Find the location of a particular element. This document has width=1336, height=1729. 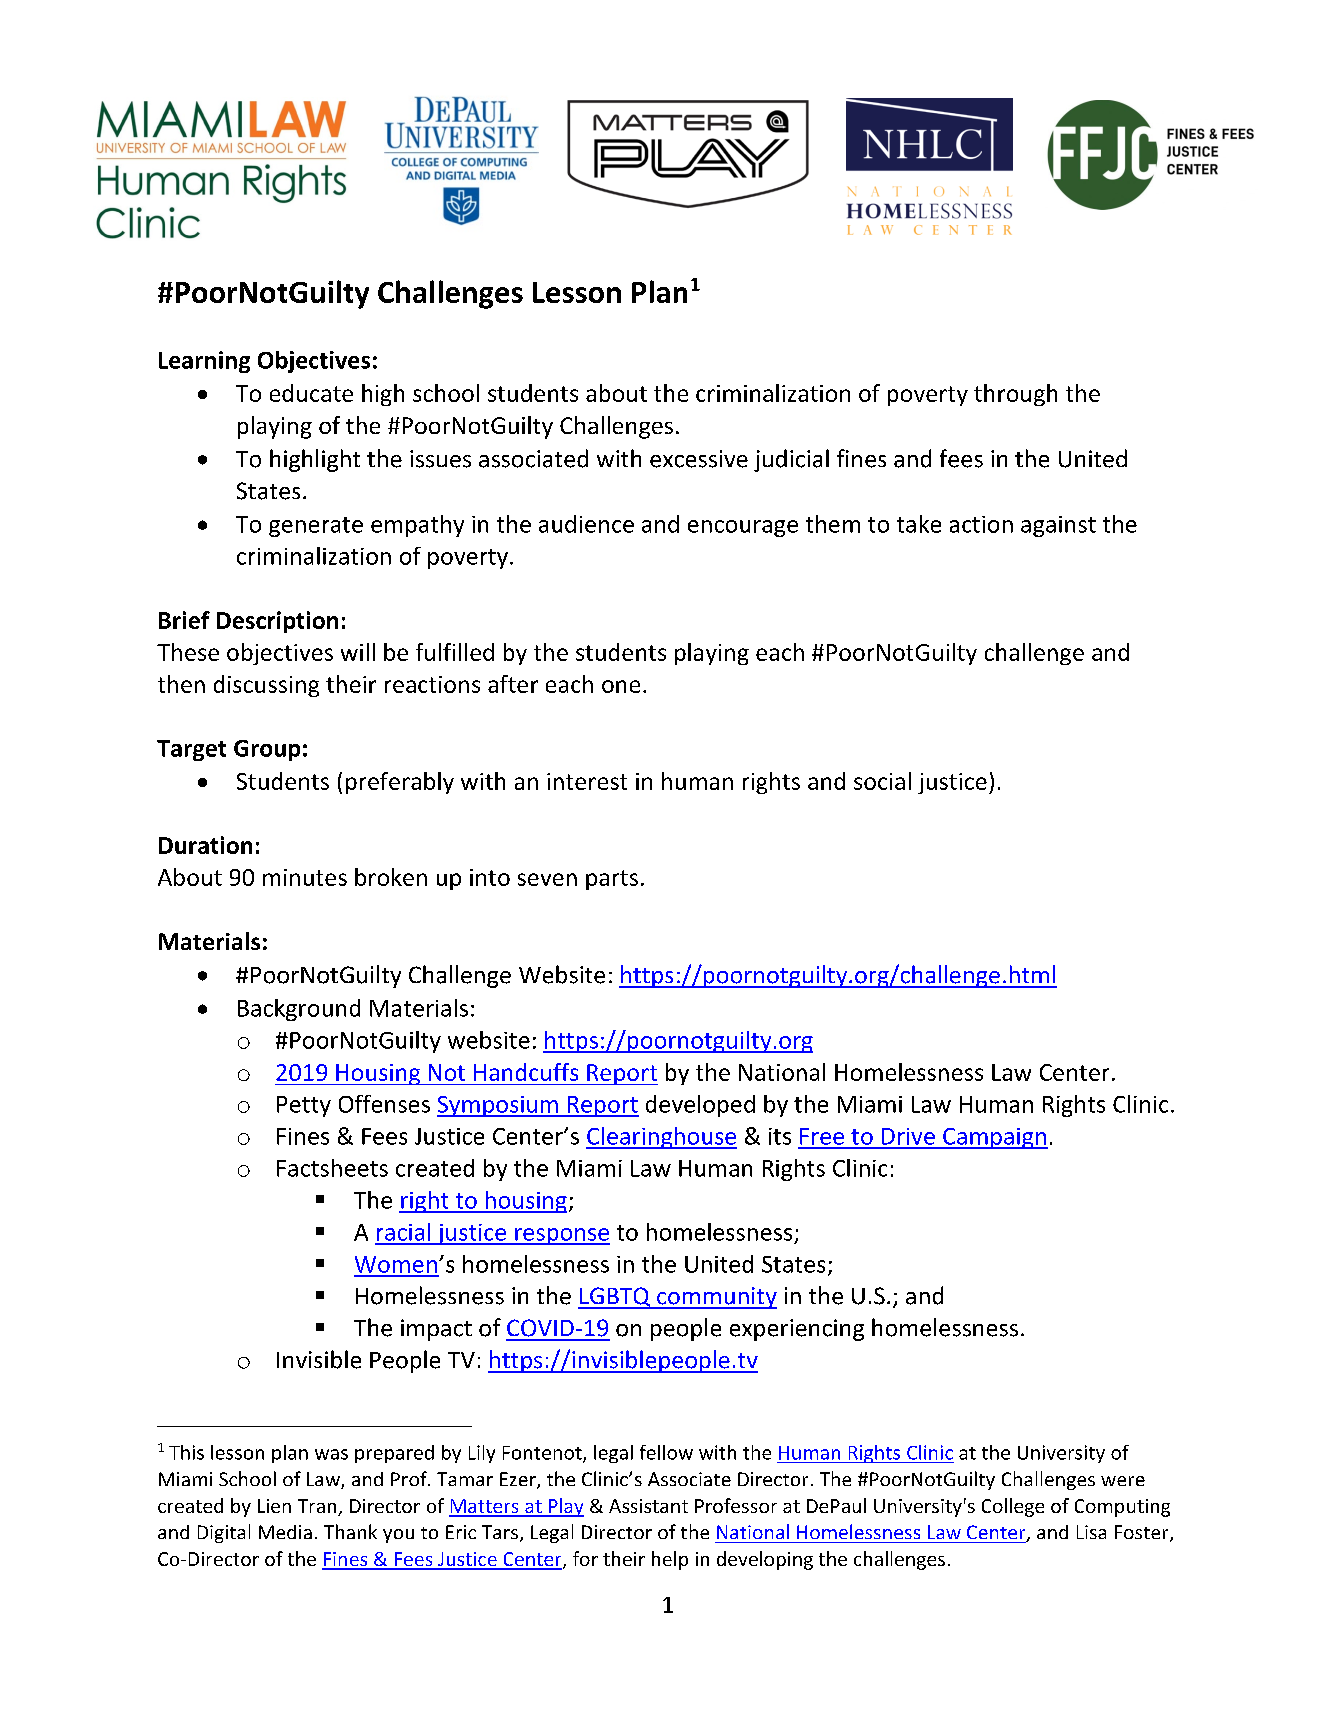

parts is located at coordinates (612, 880).
